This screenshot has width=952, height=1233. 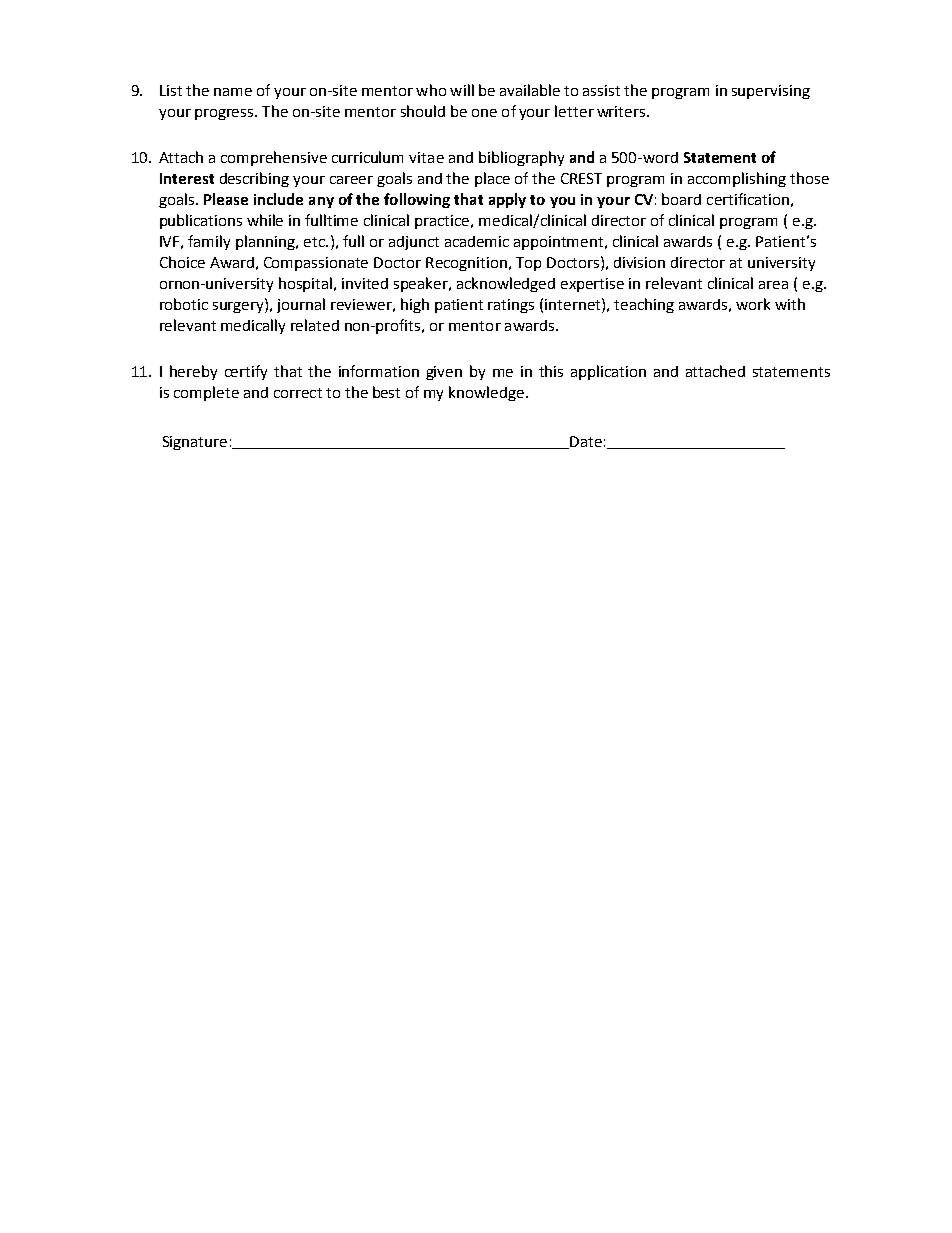 What do you see at coordinates (315, 325) in the screenshot?
I see `related` at bounding box center [315, 325].
